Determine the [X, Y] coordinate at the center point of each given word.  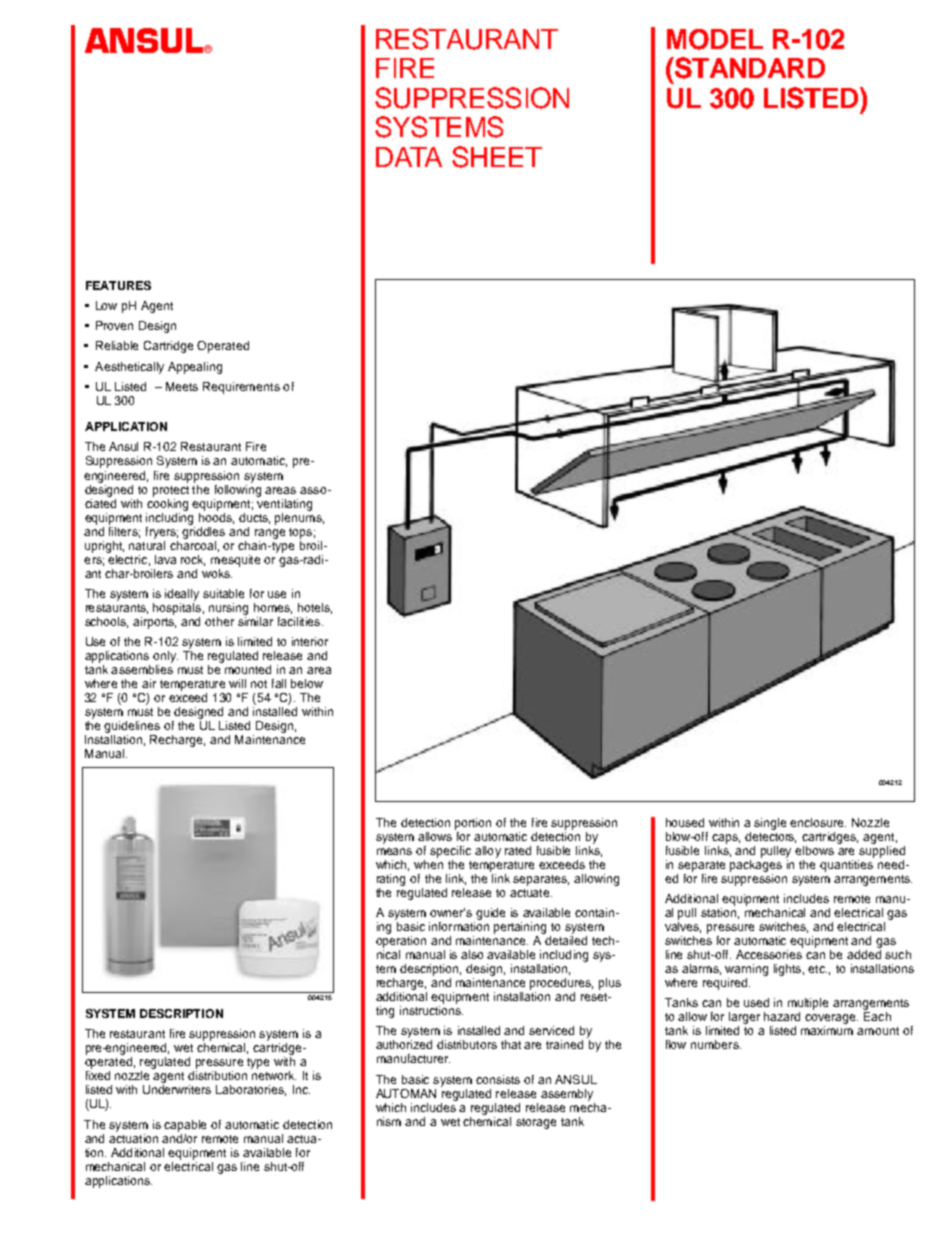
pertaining [520, 928]
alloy [488, 852]
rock [193, 560]
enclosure [818, 822]
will [237, 683]
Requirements [241, 388]
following [238, 489]
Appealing [195, 368]
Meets [182, 386]
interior [310, 641]
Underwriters [177, 1089]
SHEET [497, 157]
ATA [418, 157]
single [770, 824]
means [394, 851]
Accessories [769, 954]
